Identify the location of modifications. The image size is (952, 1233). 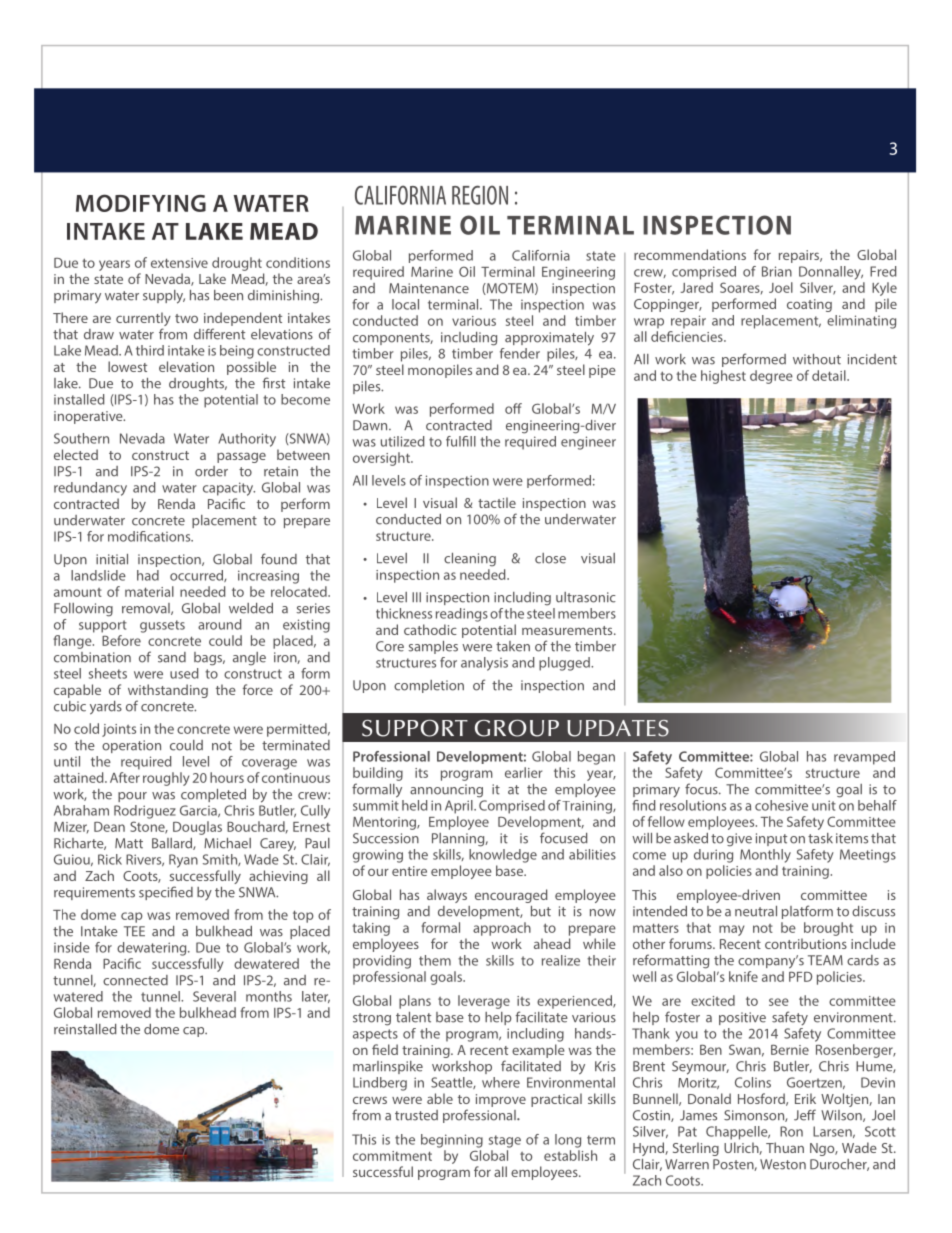
(150, 536).
